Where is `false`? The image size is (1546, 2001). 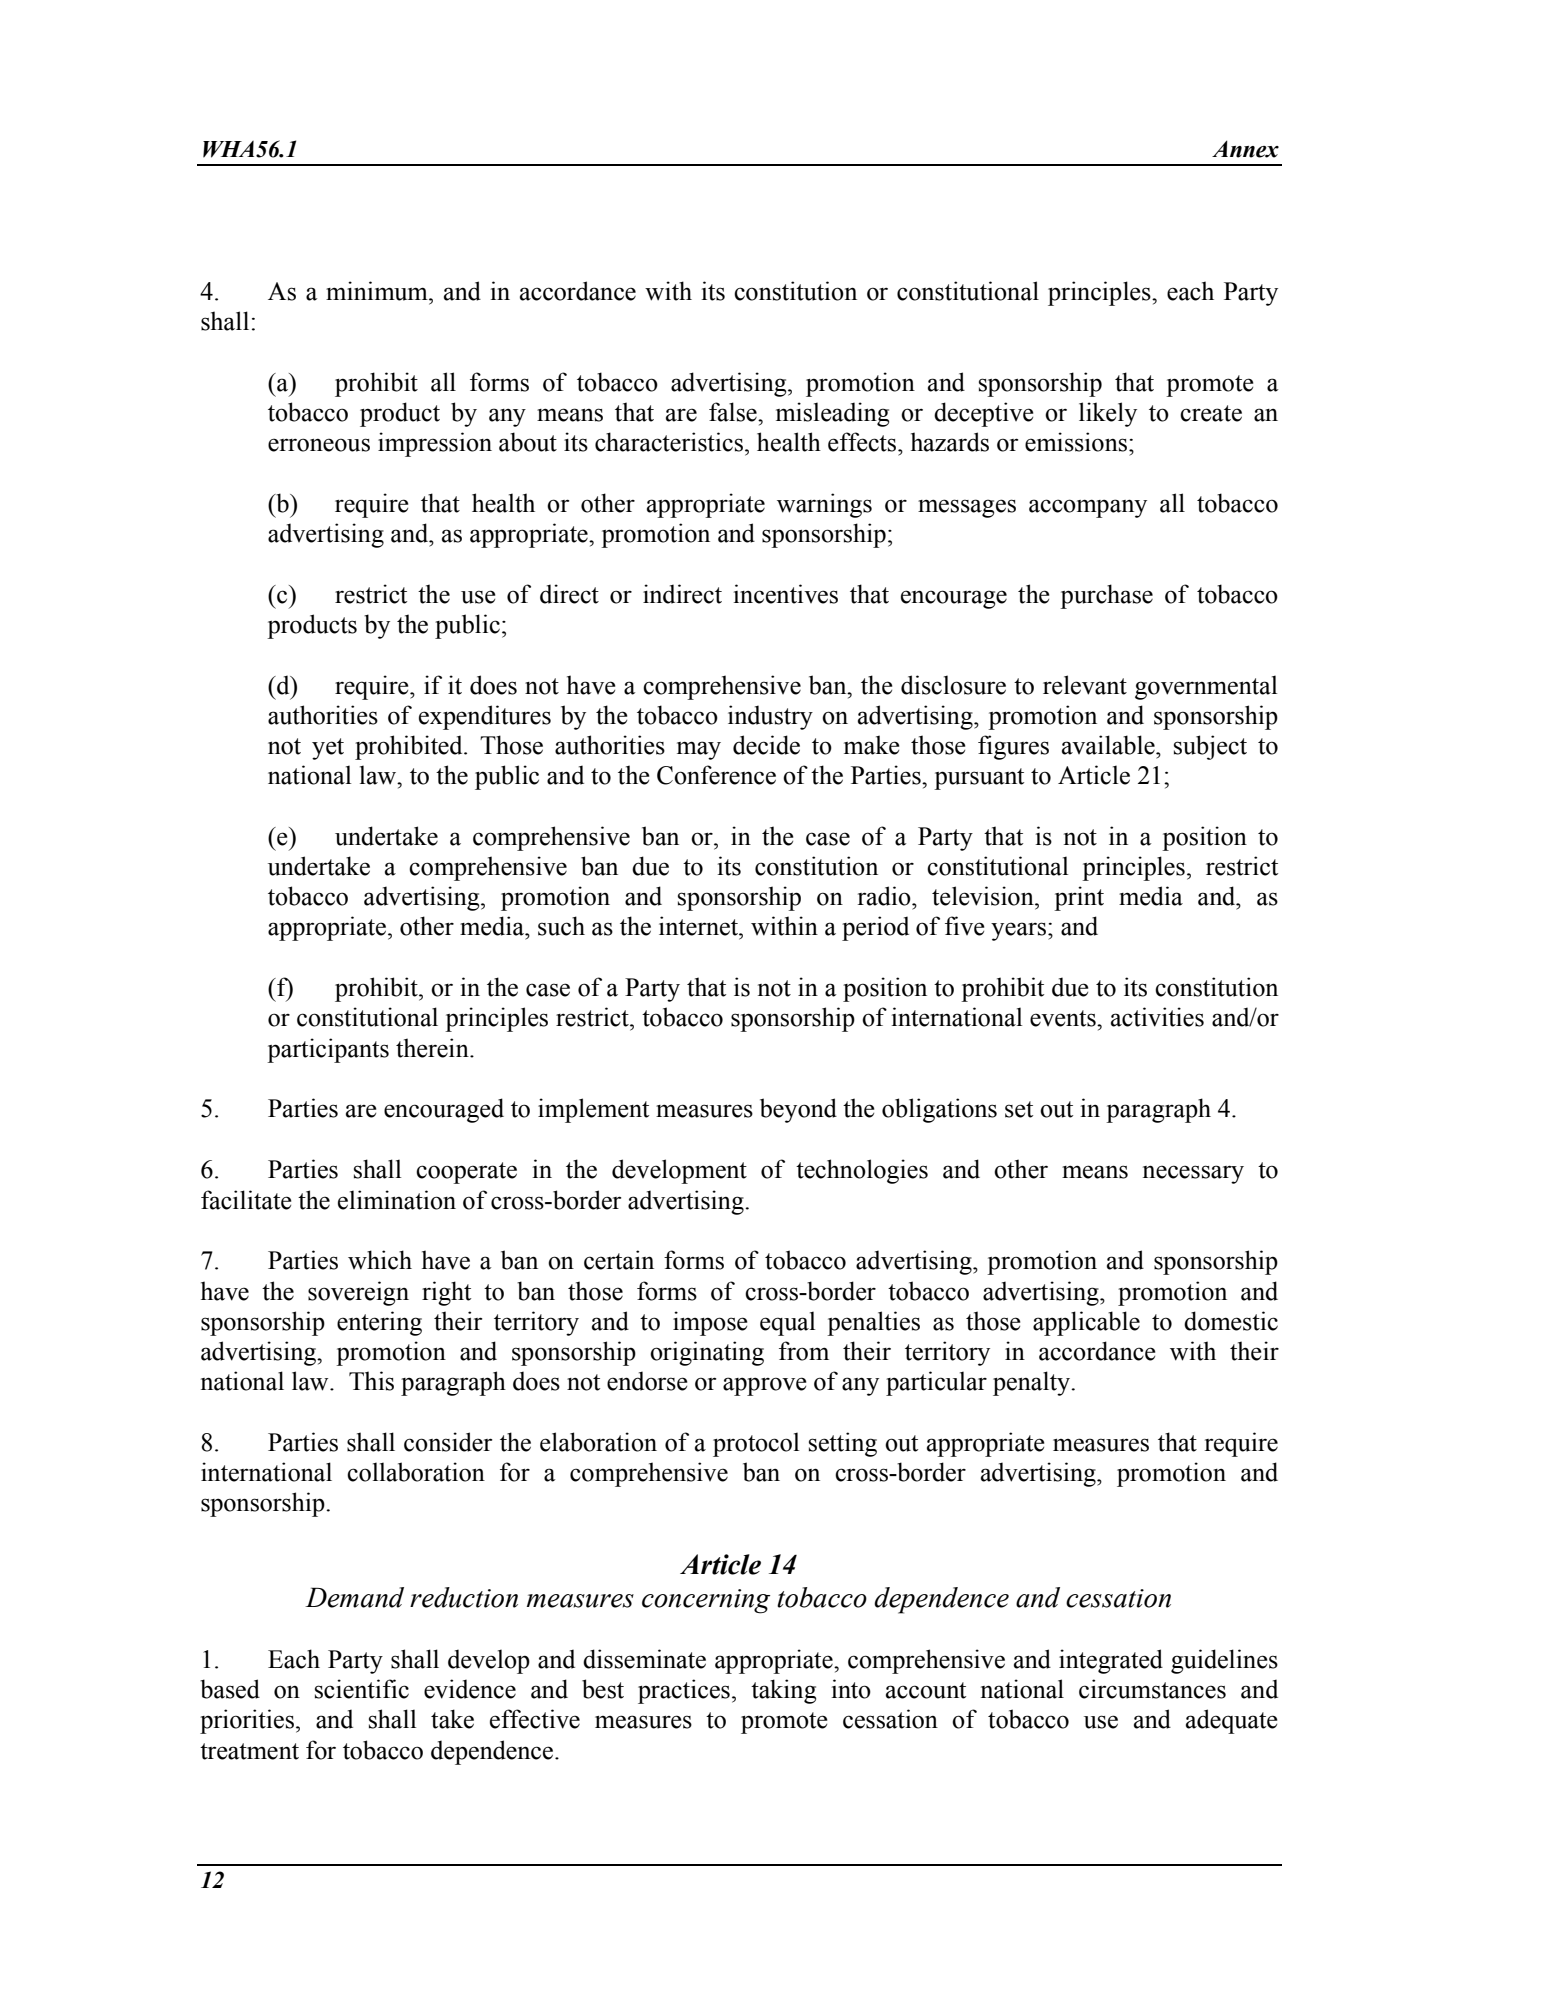
false is located at coordinates (734, 412).
